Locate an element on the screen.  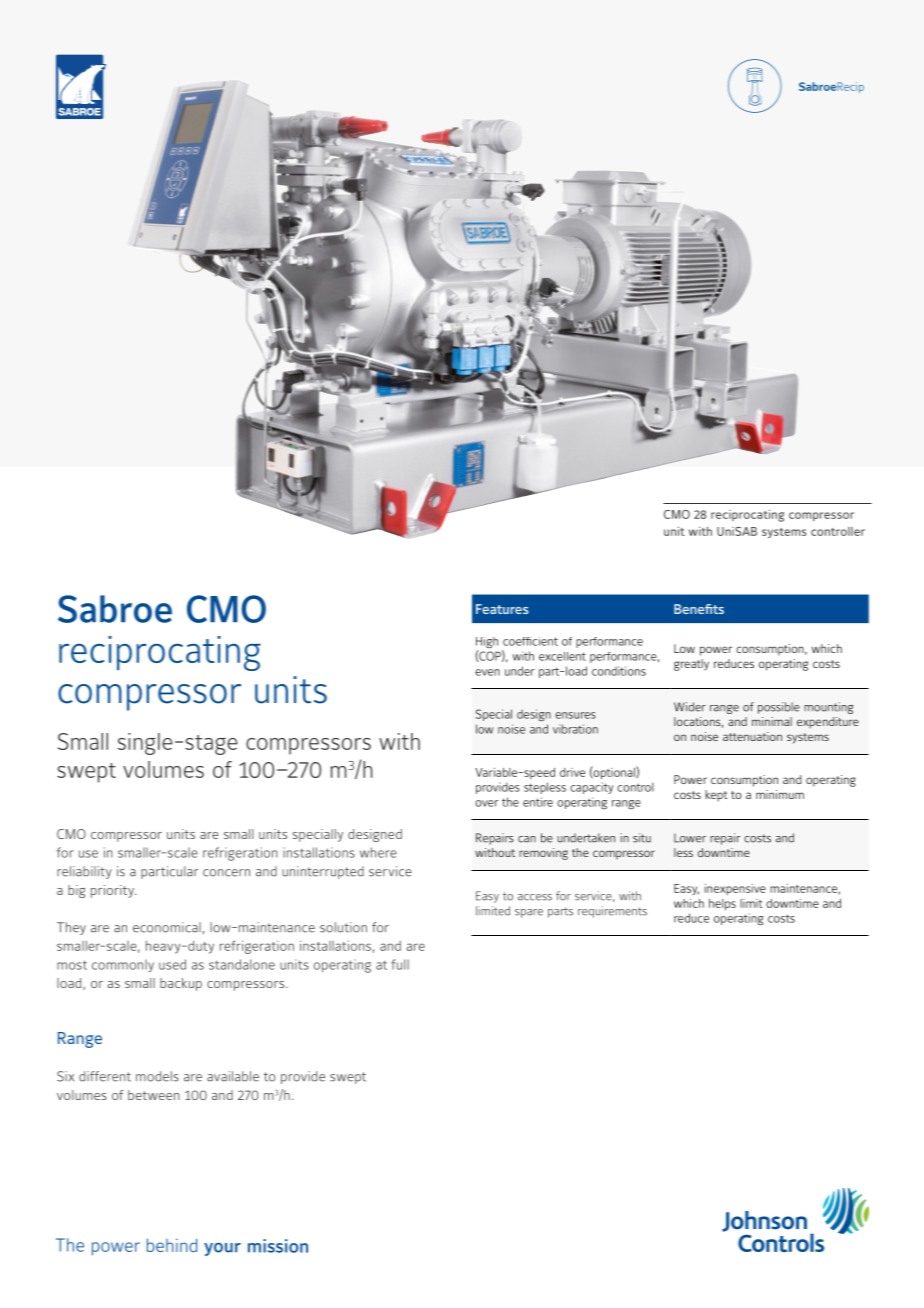
models is located at coordinates (157, 1076).
